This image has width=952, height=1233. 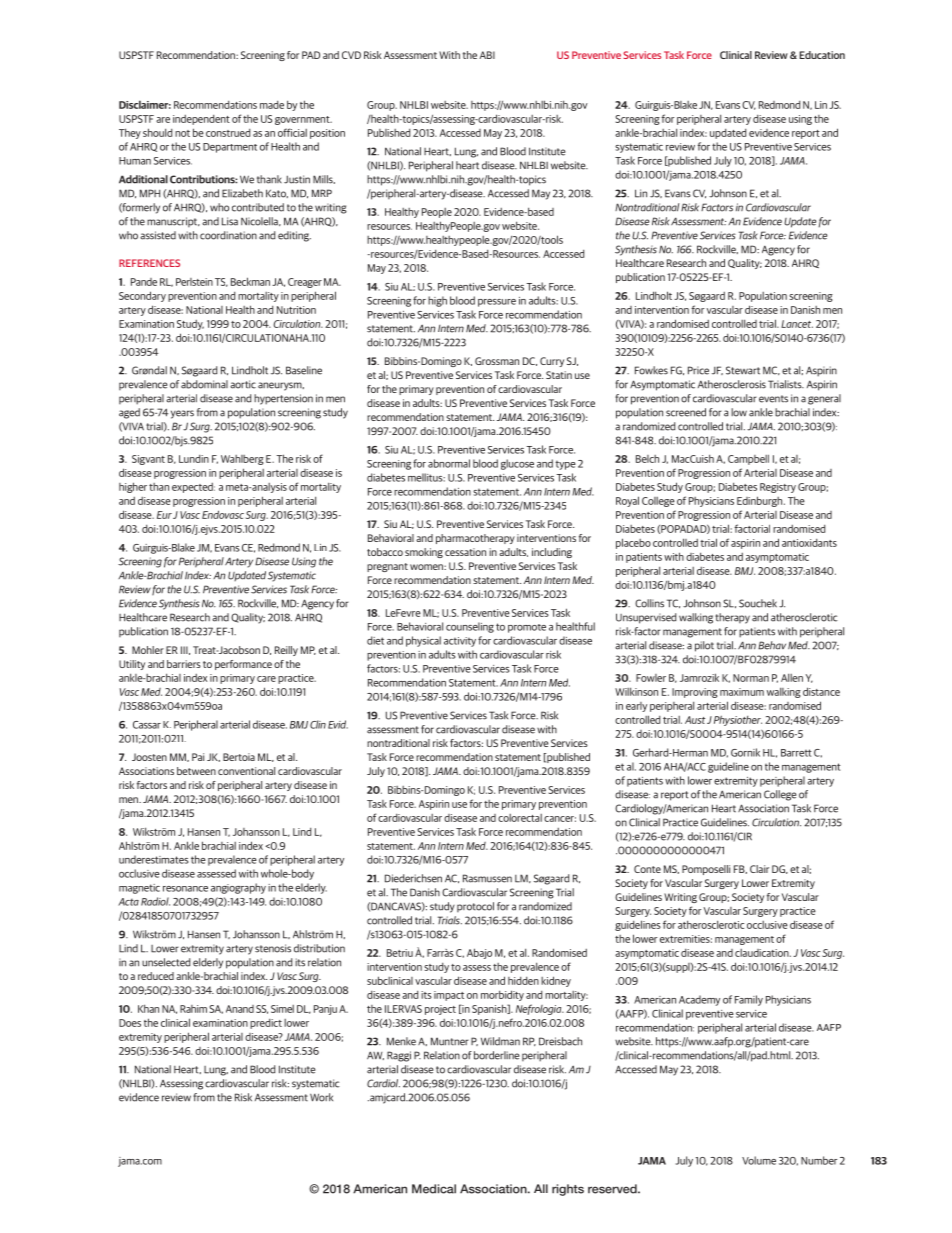 What do you see at coordinates (759, 1160) in the image?
I see `Volume` at bounding box center [759, 1160].
